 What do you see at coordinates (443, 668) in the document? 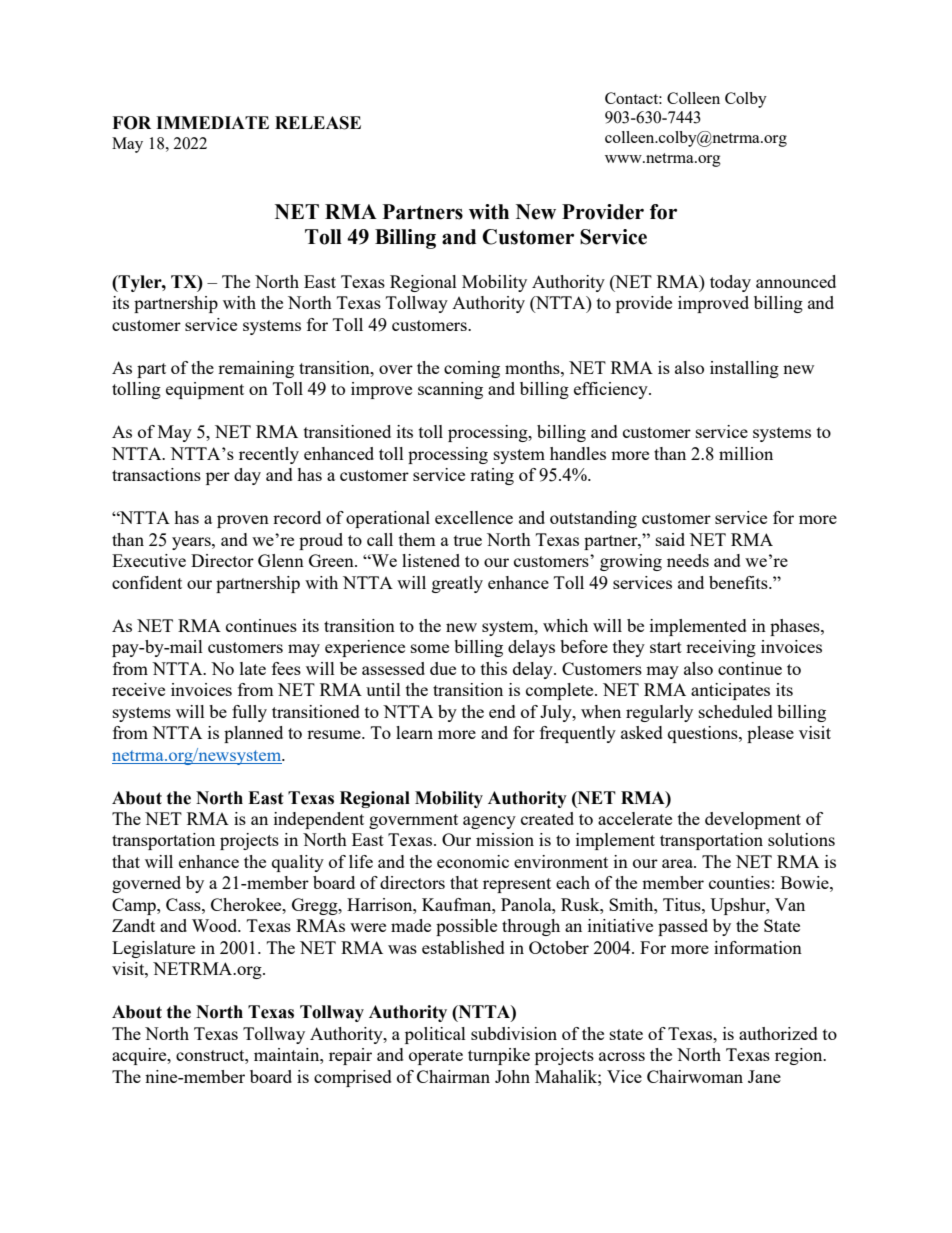
I see `due` at bounding box center [443, 668].
